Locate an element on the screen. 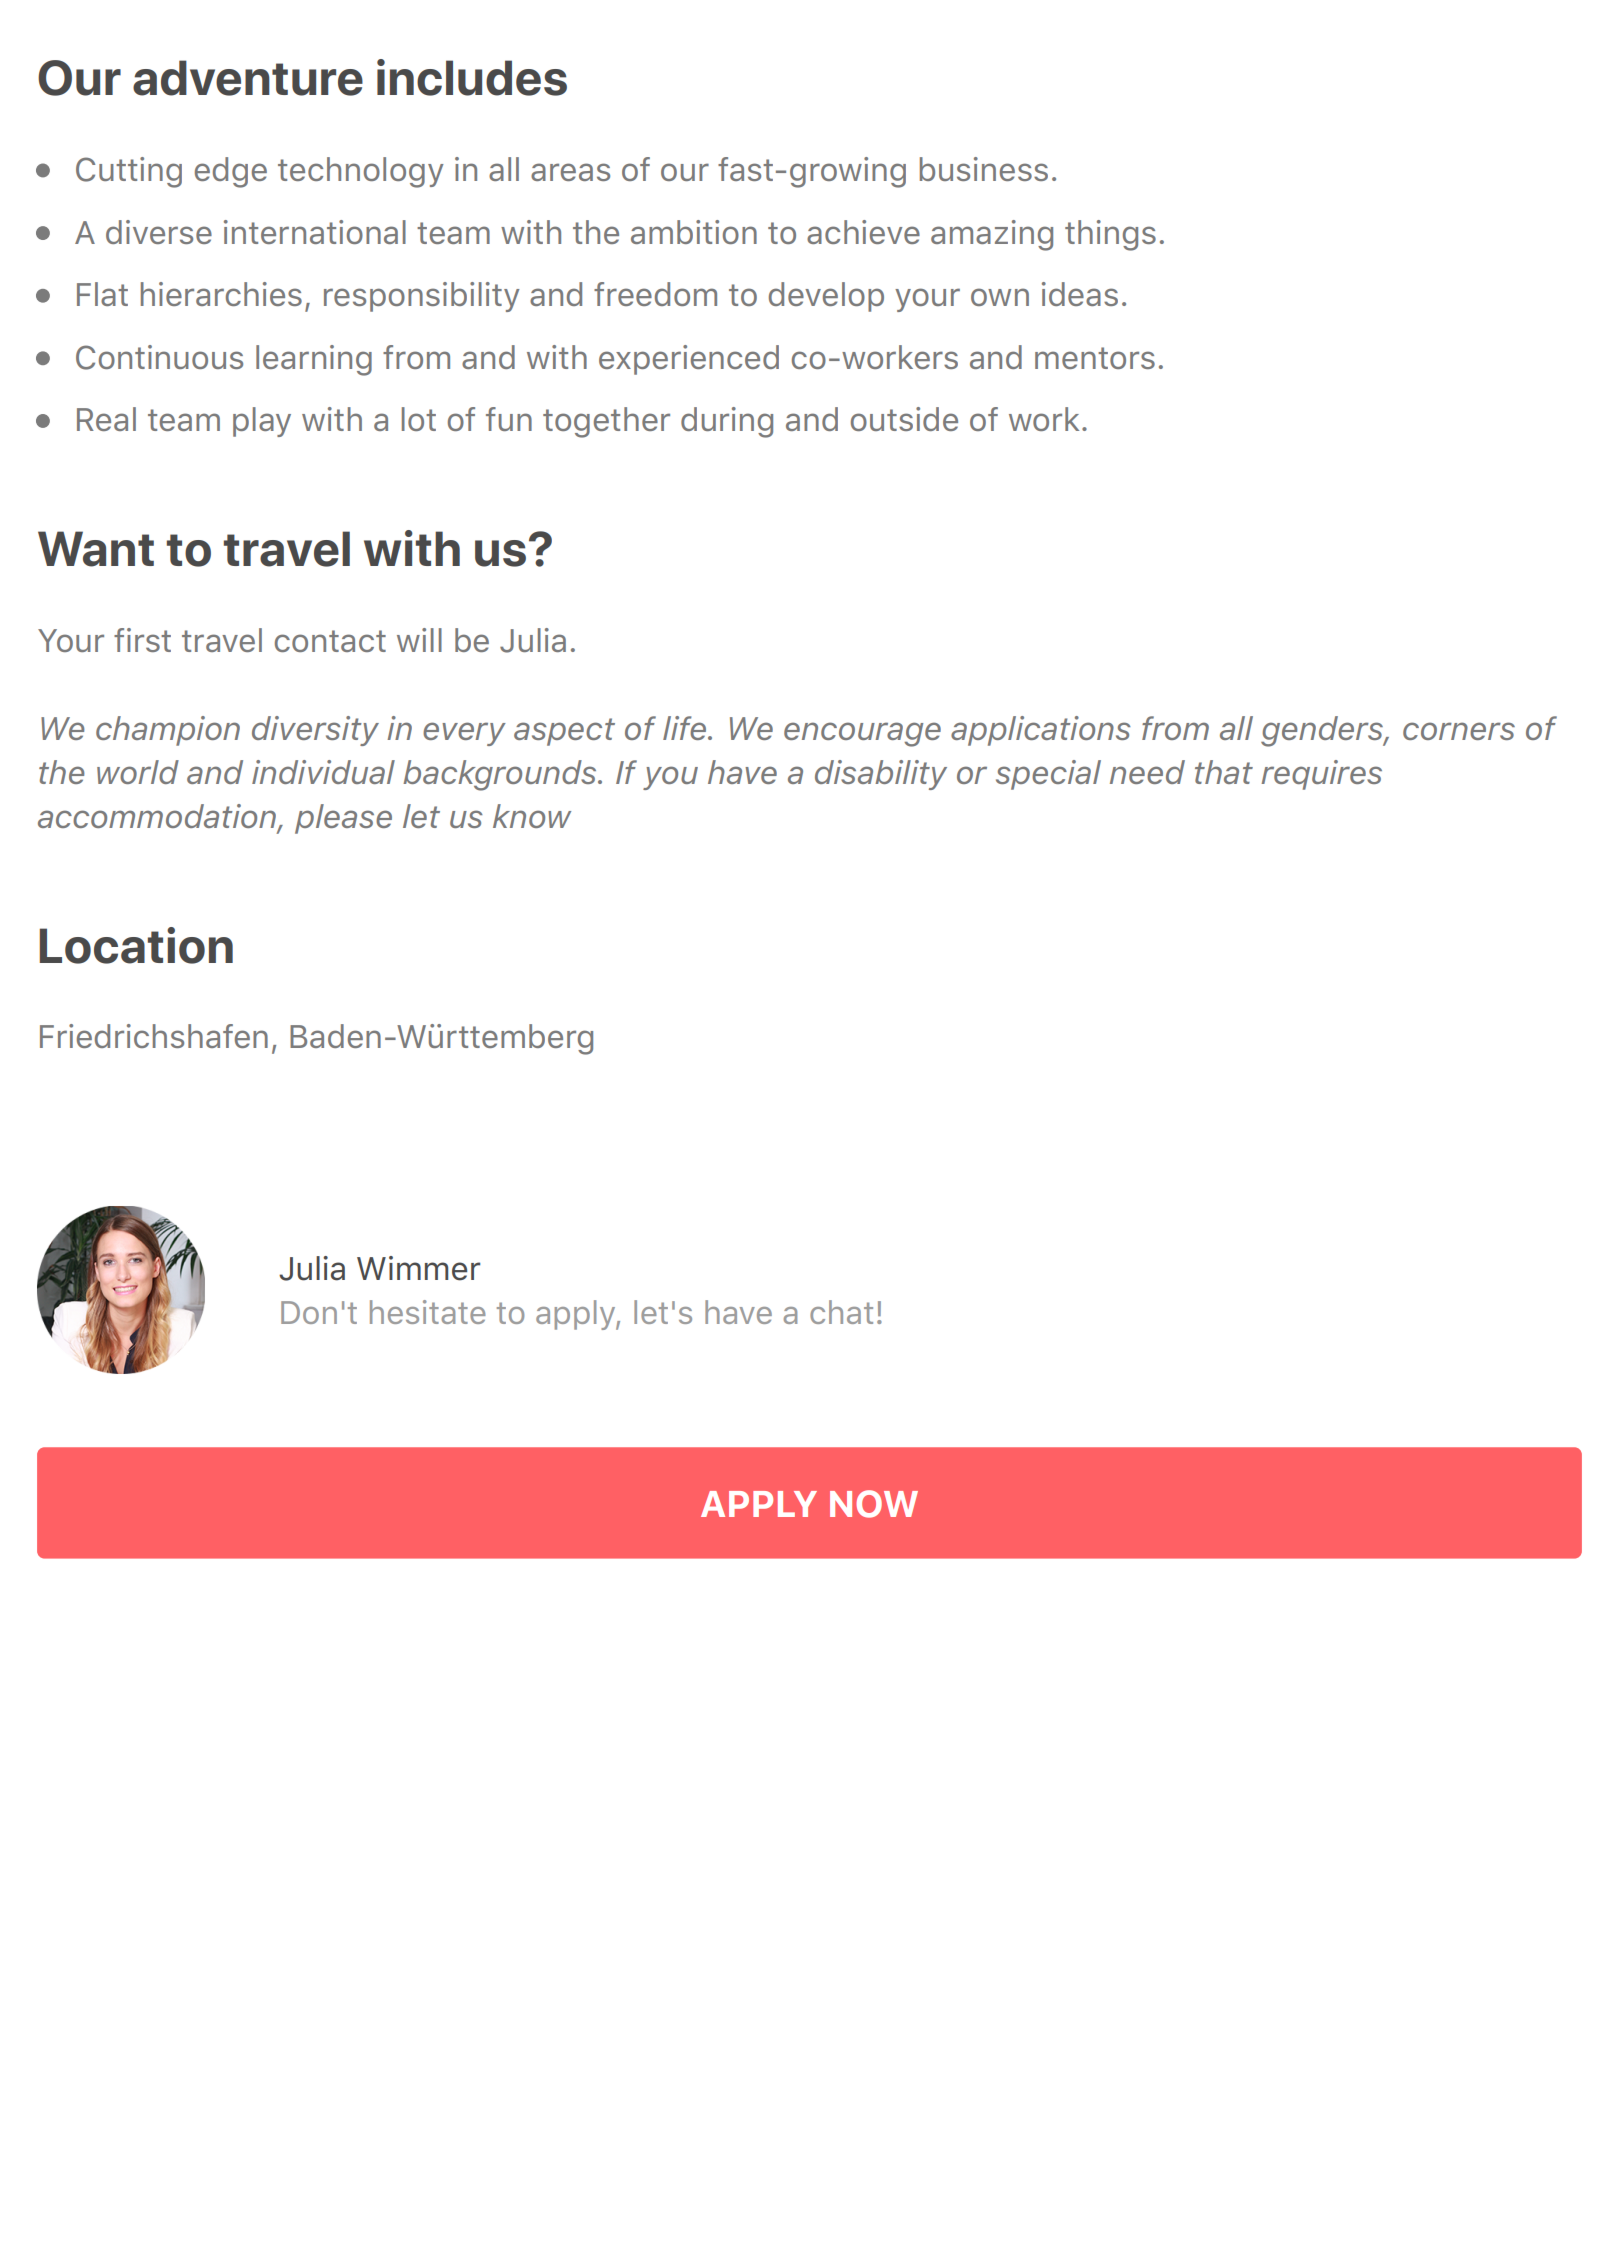 The height and width of the screenshot is (2266, 1619). Wimmer is located at coordinates (419, 1268).
